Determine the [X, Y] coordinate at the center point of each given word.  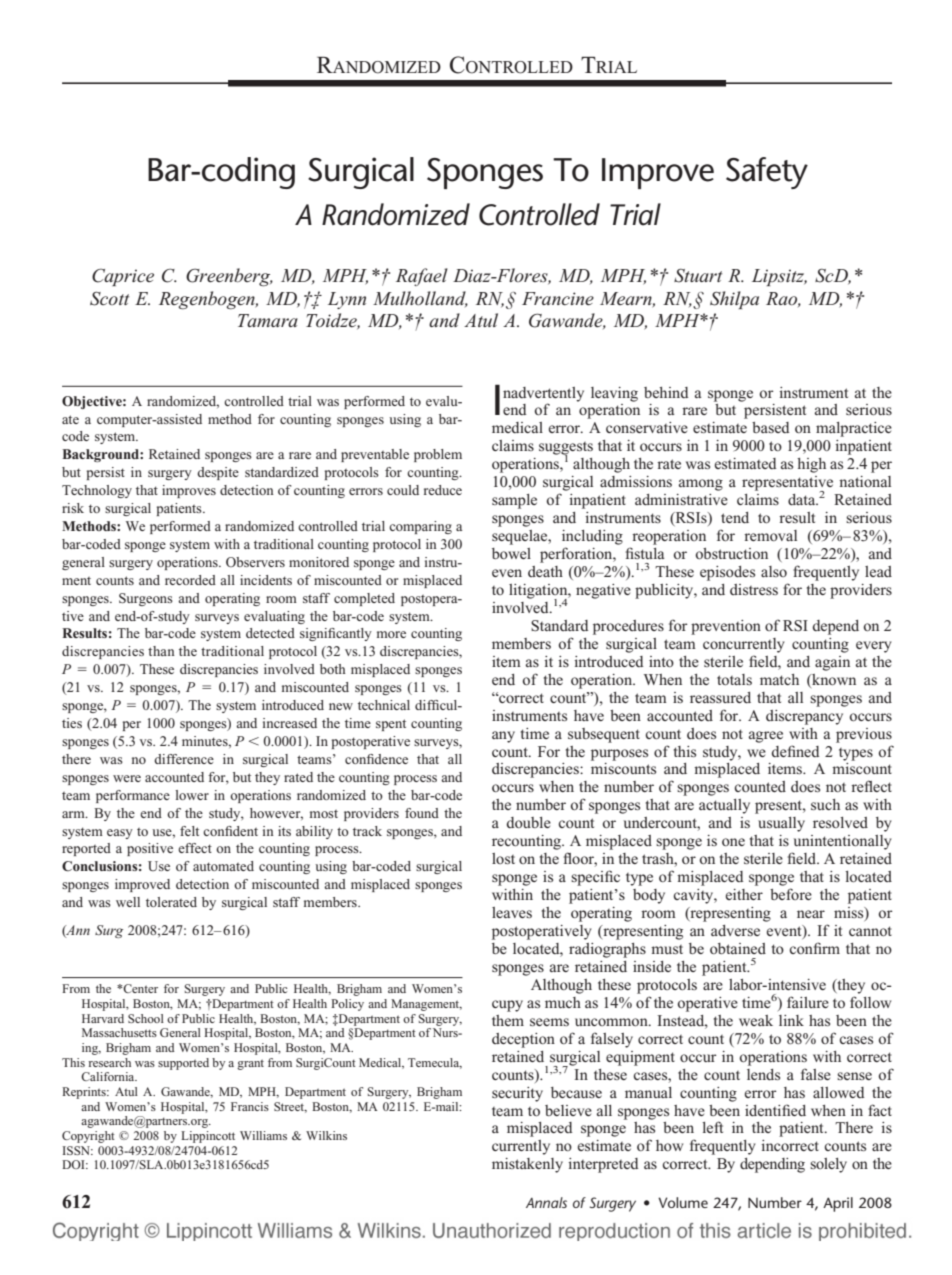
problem [438, 455]
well [128, 902]
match [779, 679]
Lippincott [208, 1137]
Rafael [422, 277]
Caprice [123, 277]
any [503, 737]
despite [218, 473]
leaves [512, 912]
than [161, 651]
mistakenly [527, 1165]
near [811, 914]
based [771, 427]
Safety [767, 173]
